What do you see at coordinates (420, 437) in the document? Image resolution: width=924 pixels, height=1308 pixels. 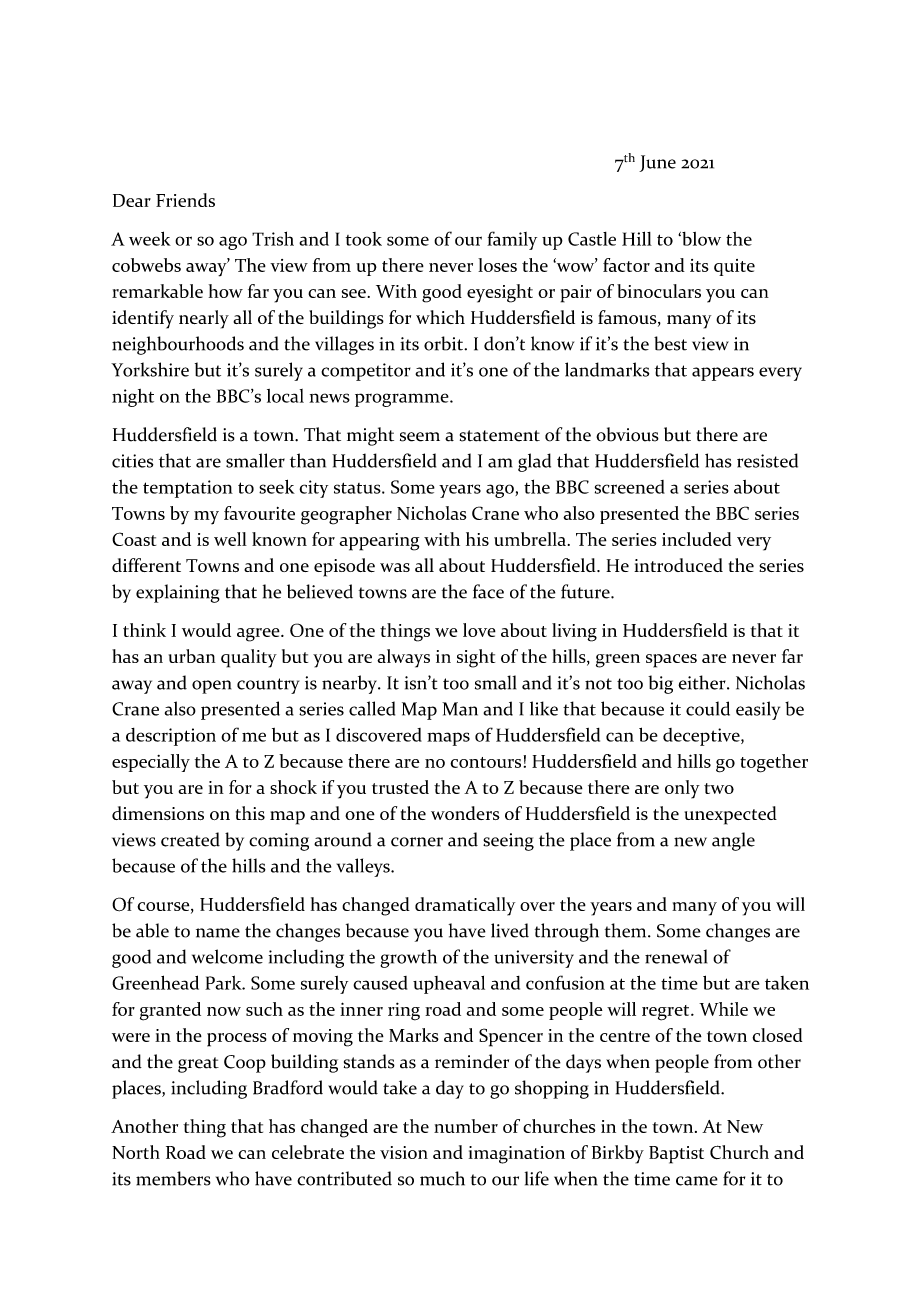 I see `seem` at bounding box center [420, 437].
